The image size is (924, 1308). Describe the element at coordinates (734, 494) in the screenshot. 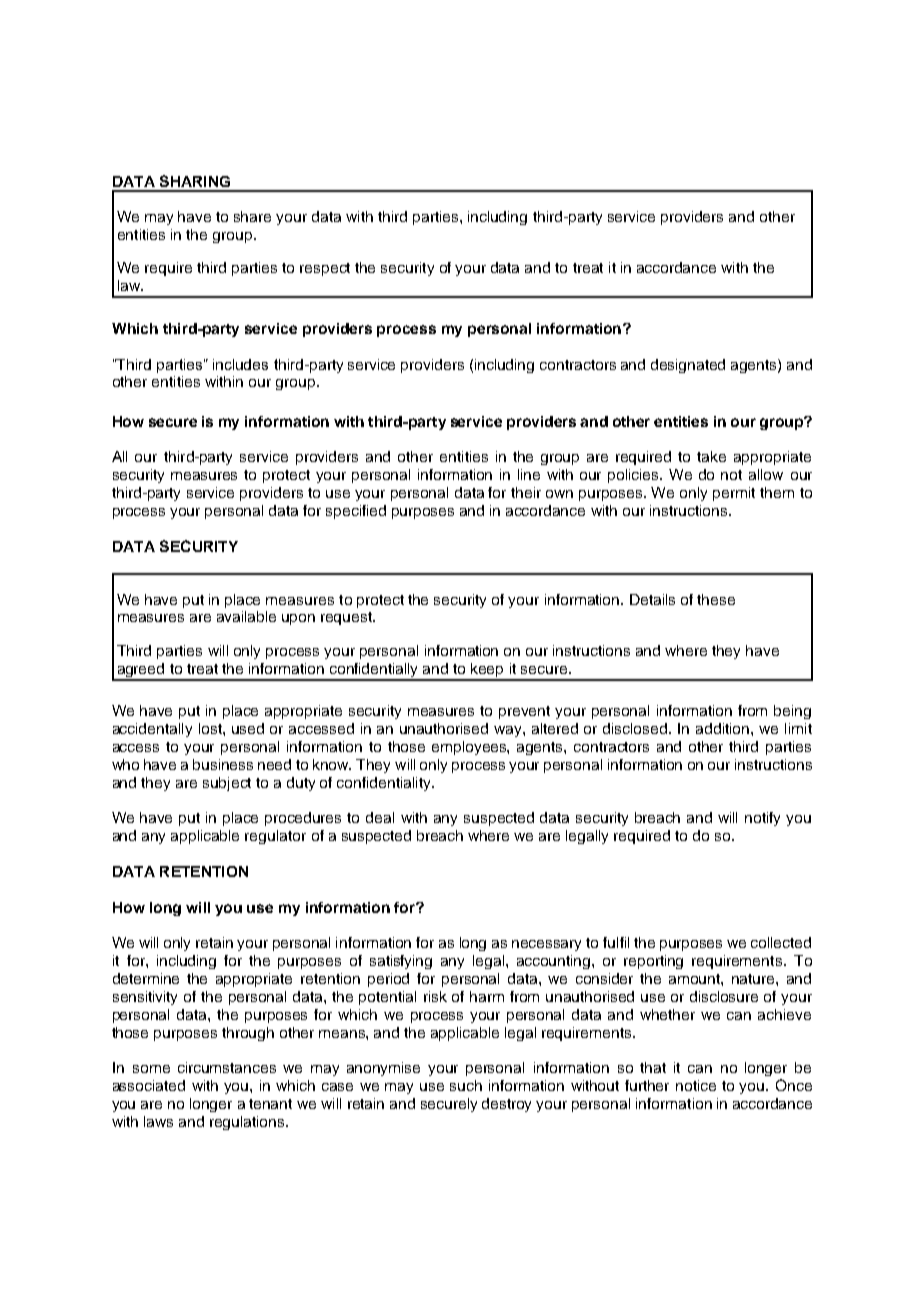

I see `permit` at that location.
